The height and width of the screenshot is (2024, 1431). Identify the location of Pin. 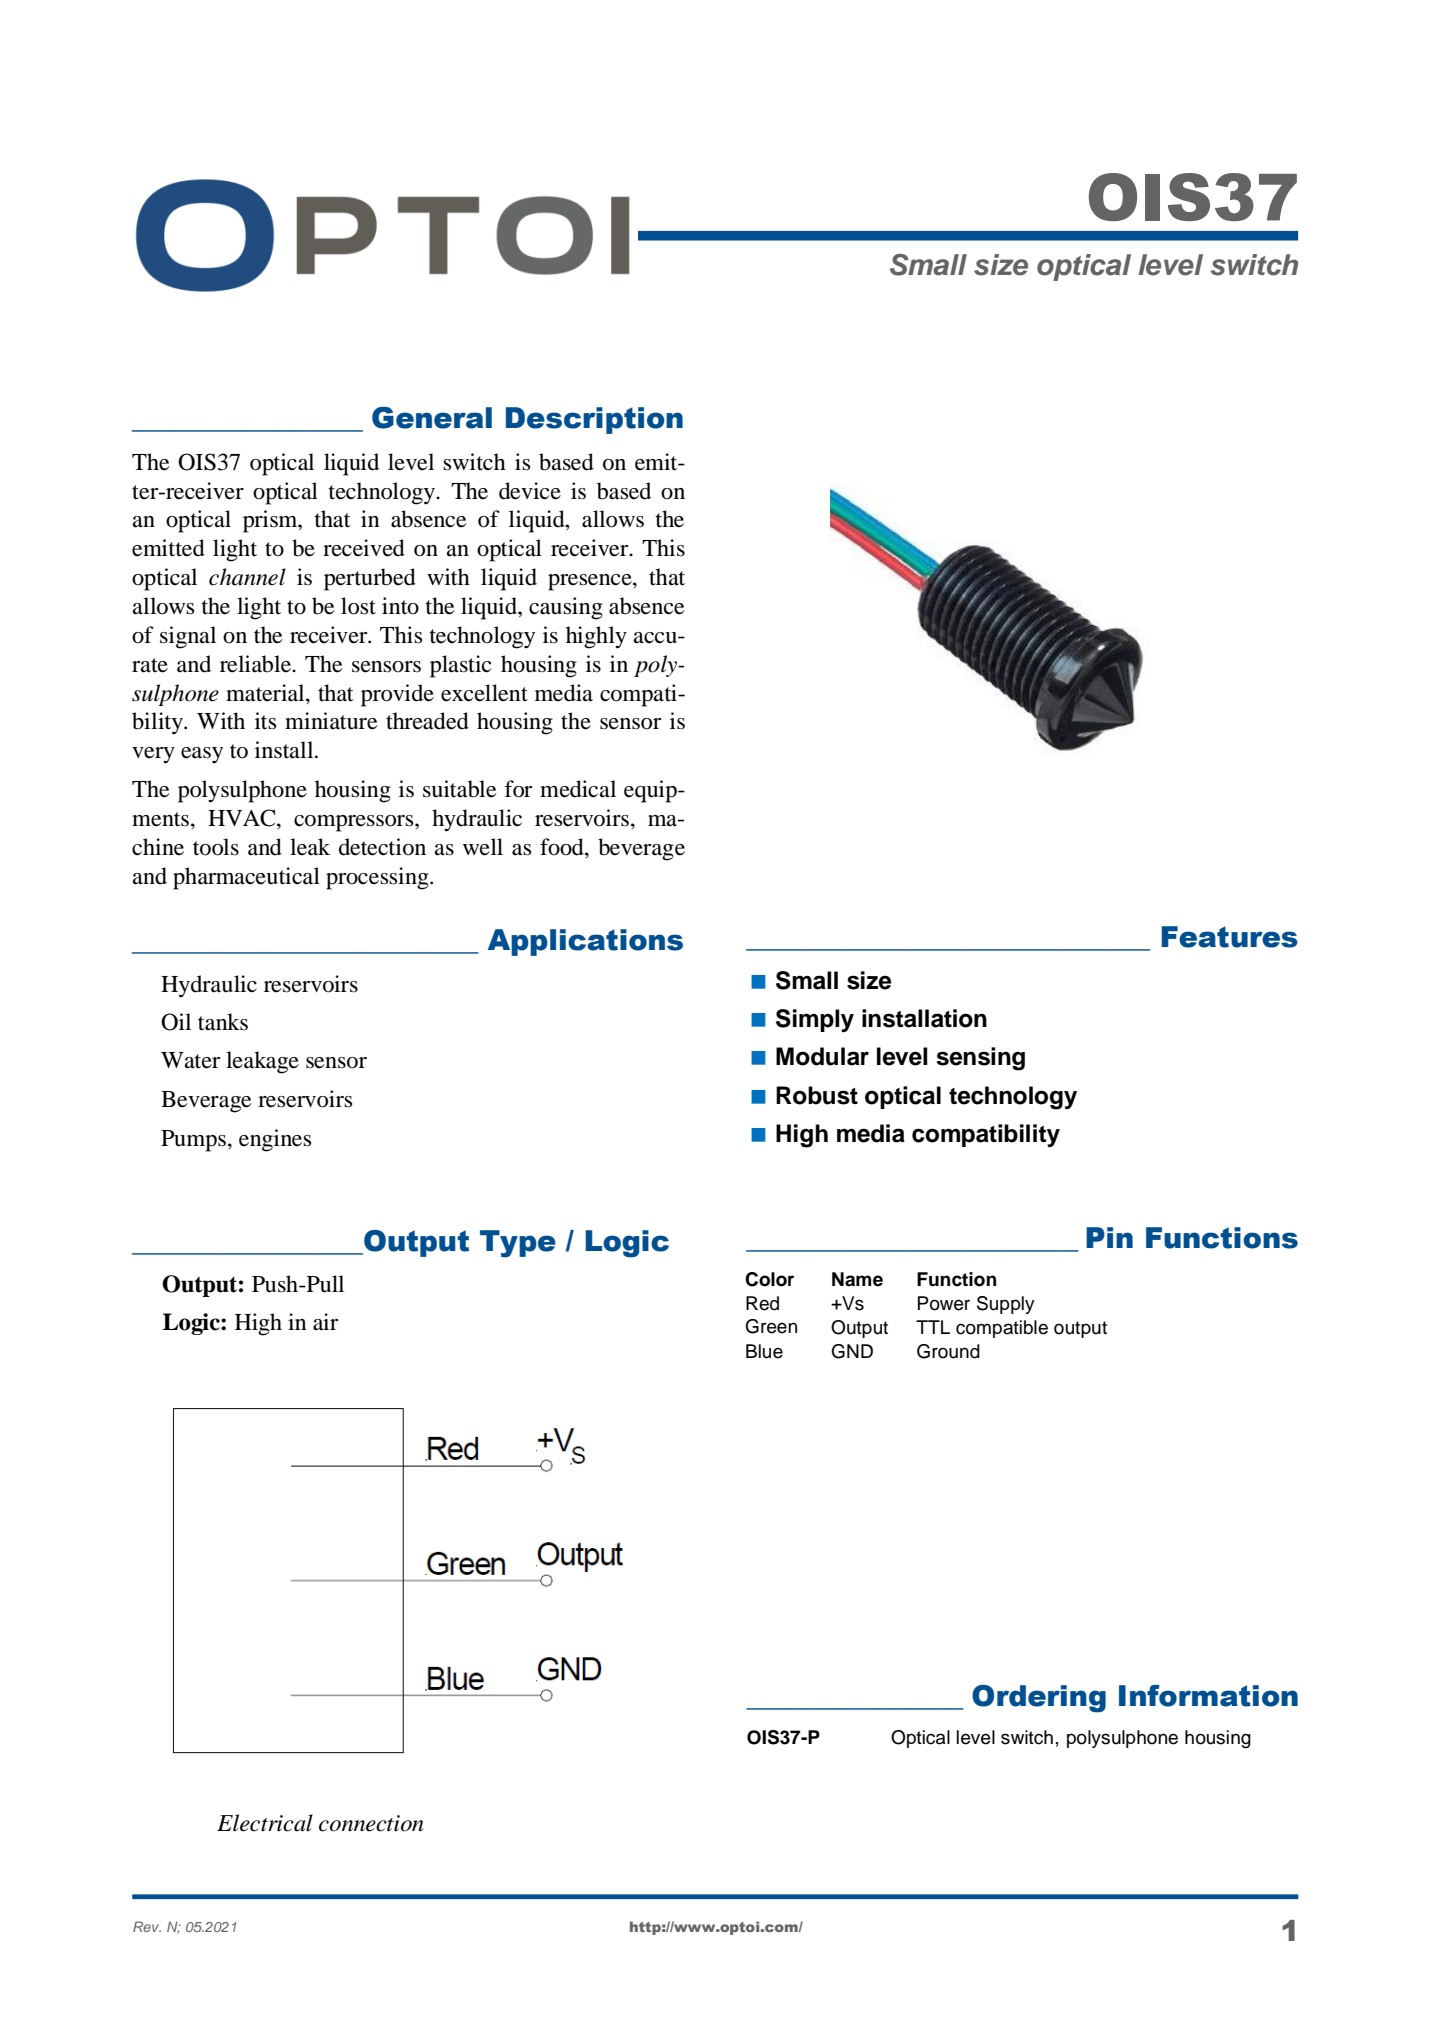
(1109, 1237).
